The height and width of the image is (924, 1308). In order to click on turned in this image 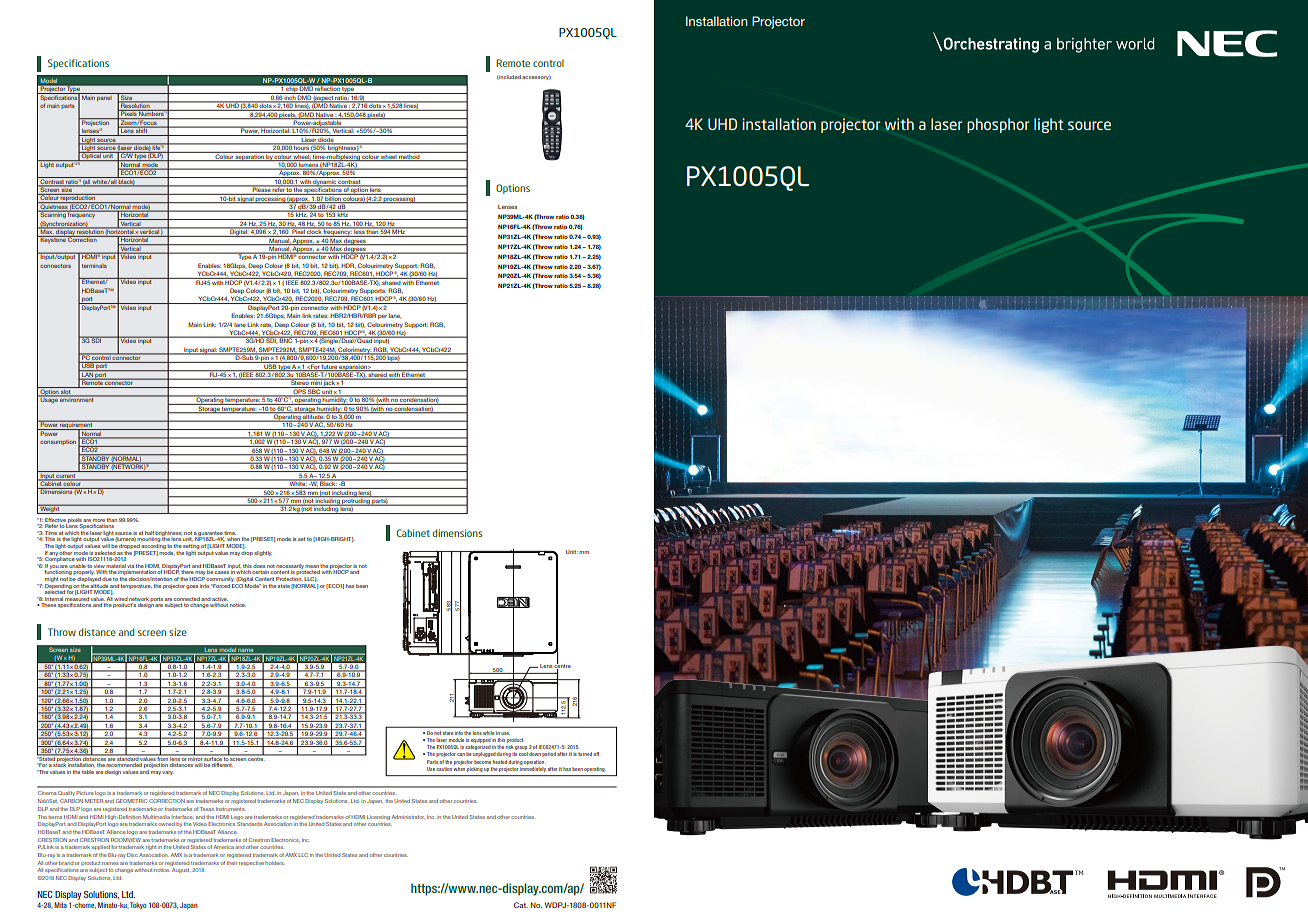, I will do `click(585, 754)`.
